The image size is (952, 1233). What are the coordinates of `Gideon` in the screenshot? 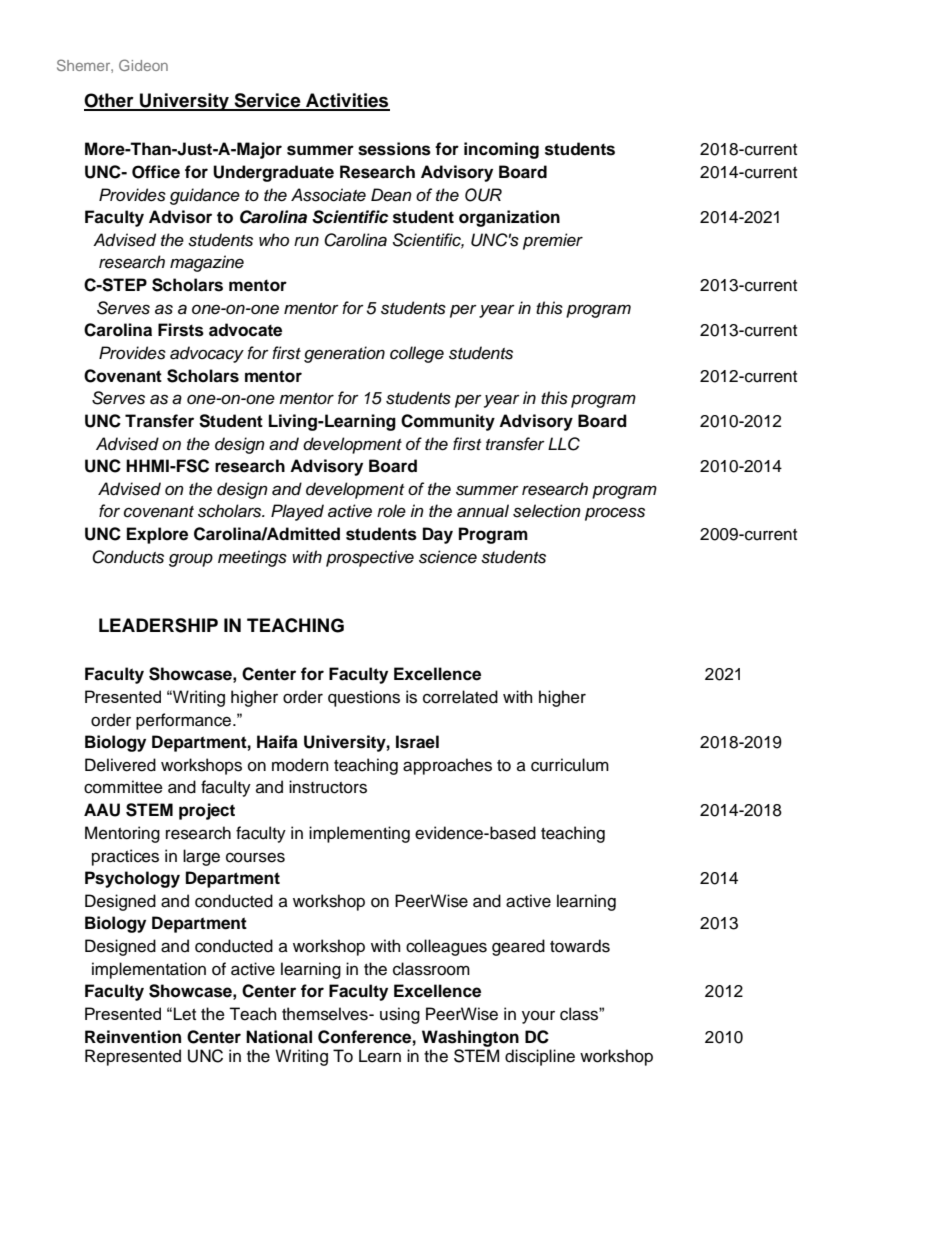 It's located at (143, 65).
